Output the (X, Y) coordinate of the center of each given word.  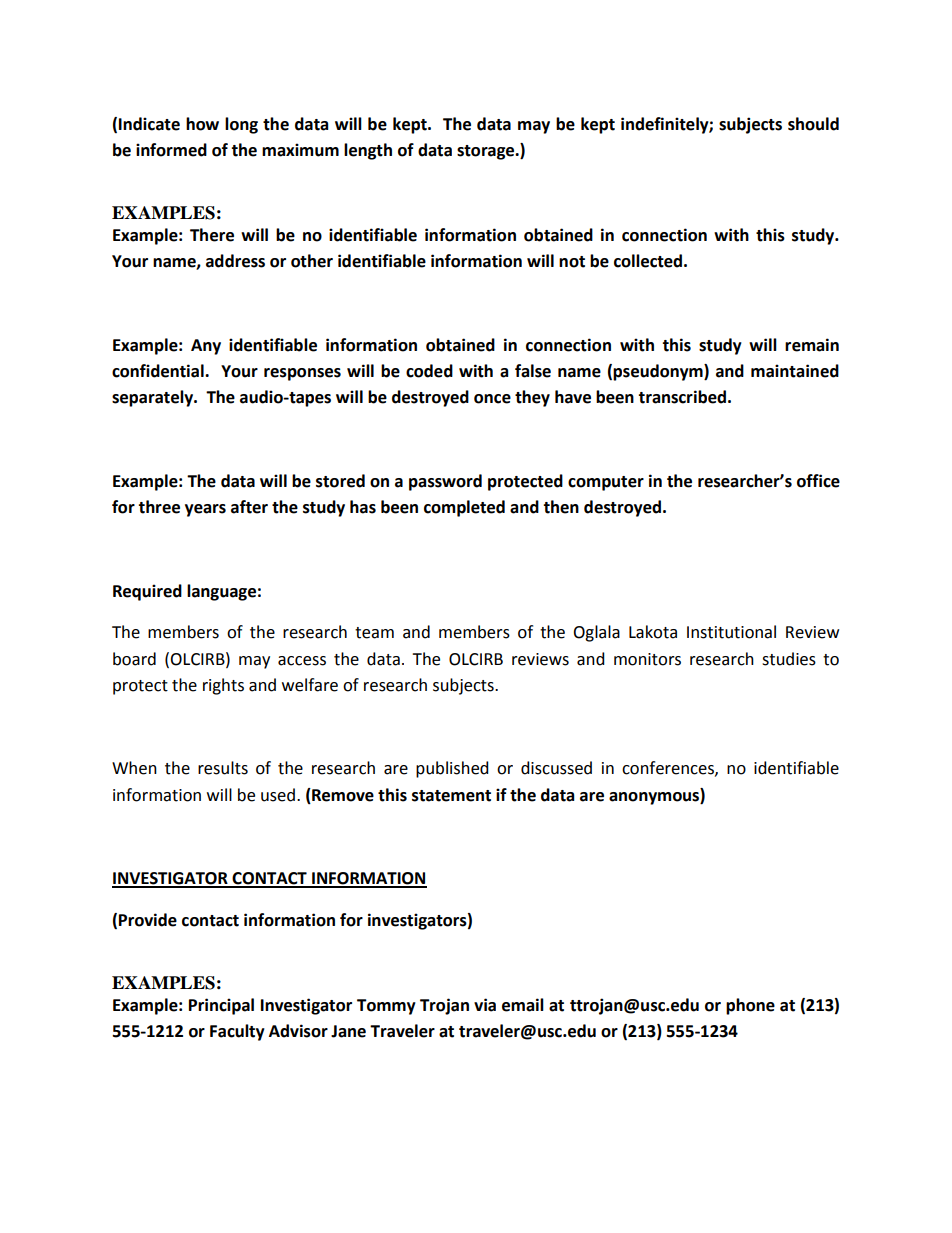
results (223, 768)
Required (147, 592)
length (368, 151)
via (485, 1005)
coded (429, 371)
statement (451, 796)
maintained (795, 371)
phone (750, 1006)
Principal (221, 1006)
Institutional (731, 632)
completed (464, 508)
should (813, 124)
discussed (556, 768)
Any (206, 347)
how (202, 124)
